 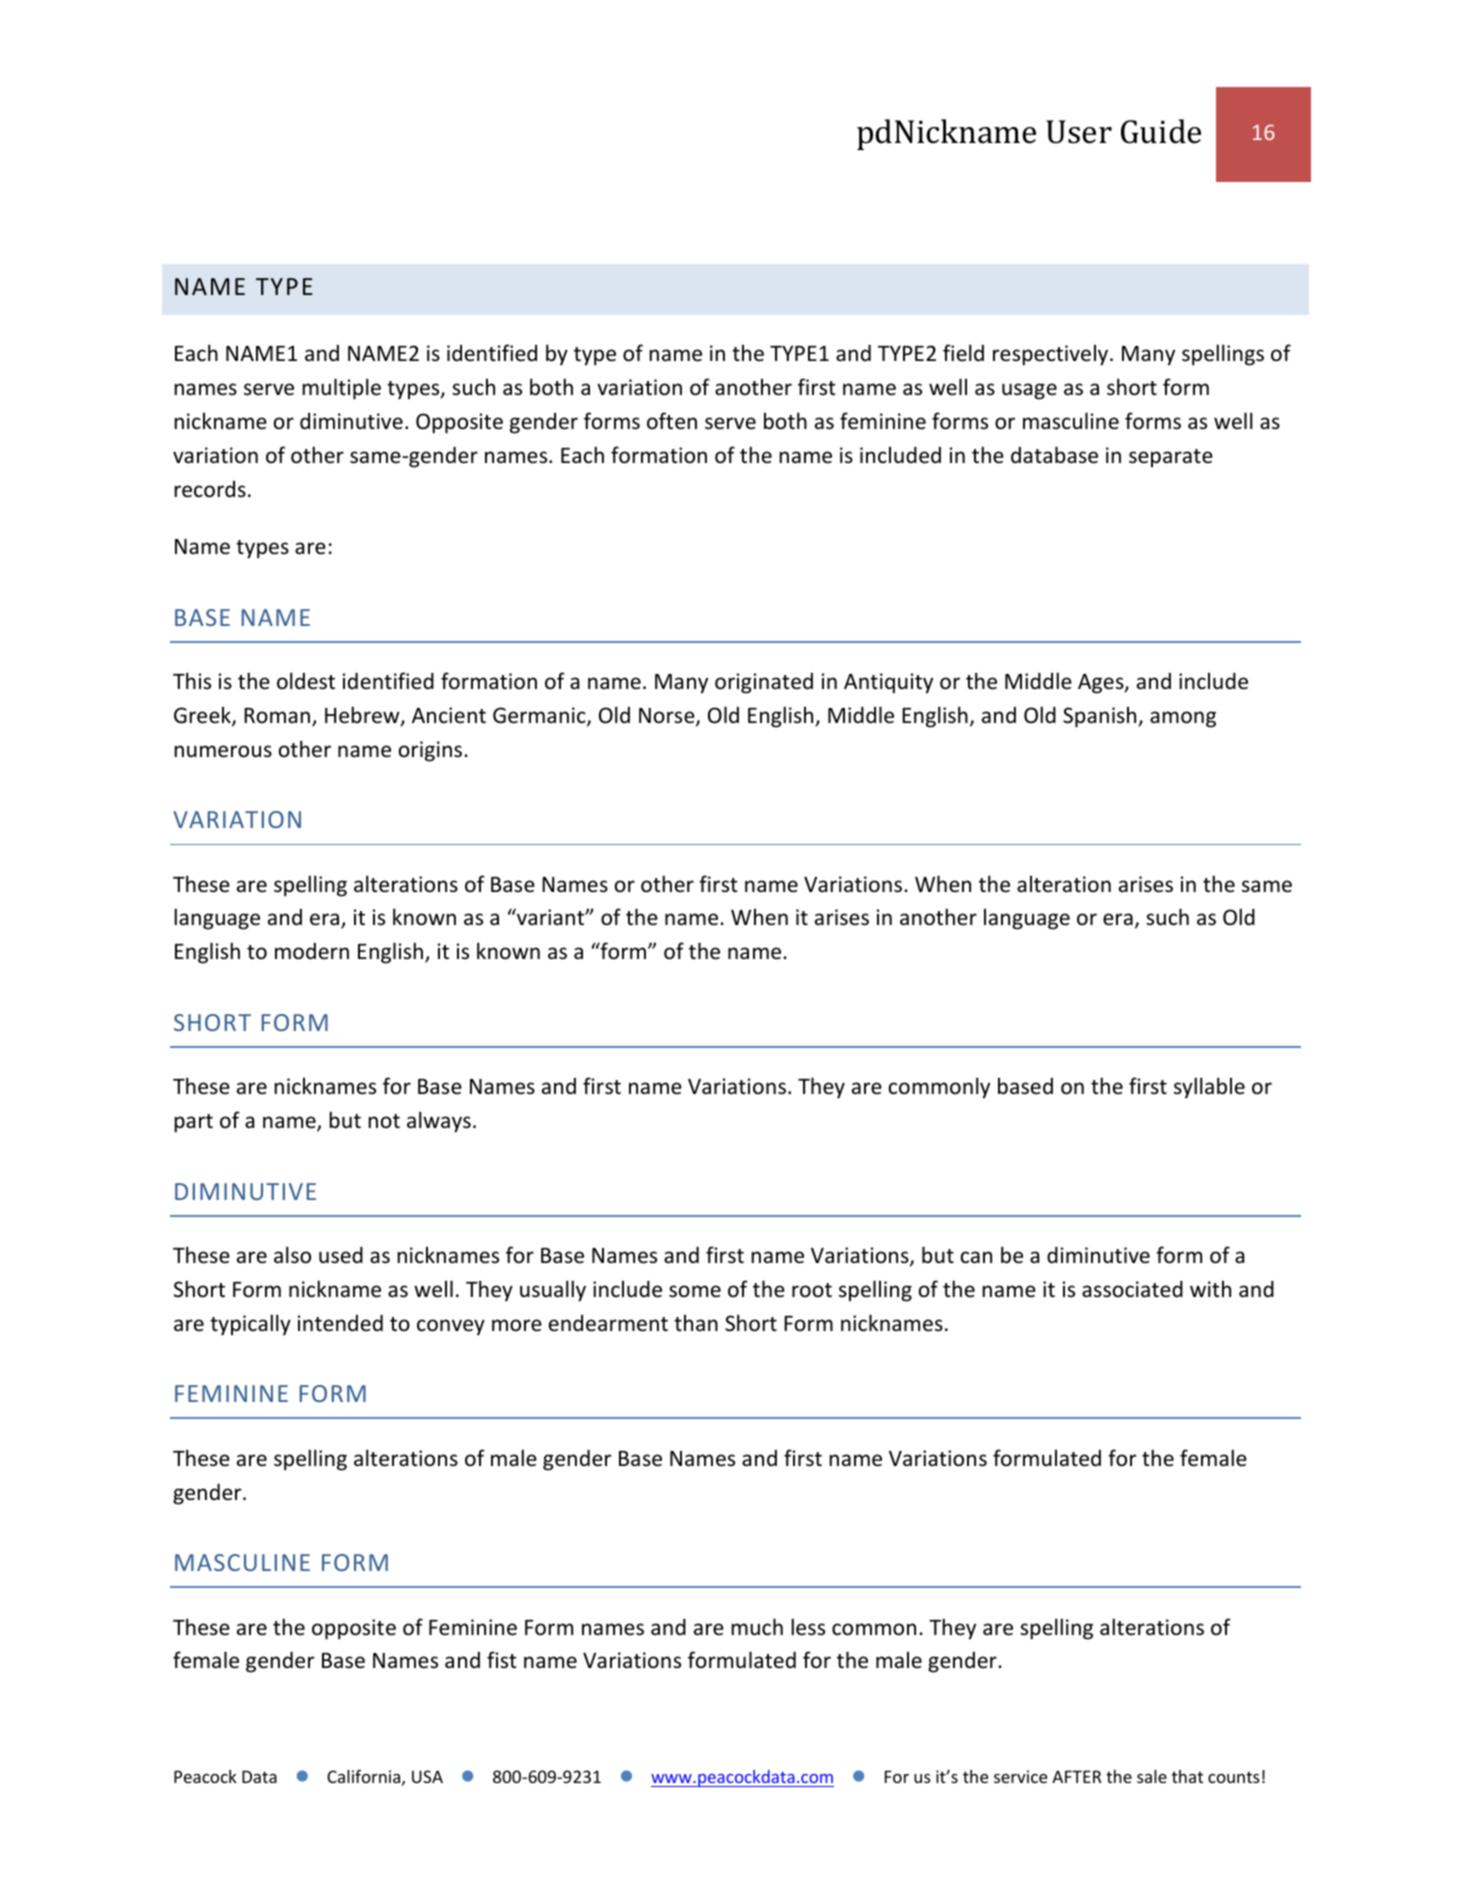 What do you see at coordinates (1029, 391) in the page?
I see `usage` at bounding box center [1029, 391].
